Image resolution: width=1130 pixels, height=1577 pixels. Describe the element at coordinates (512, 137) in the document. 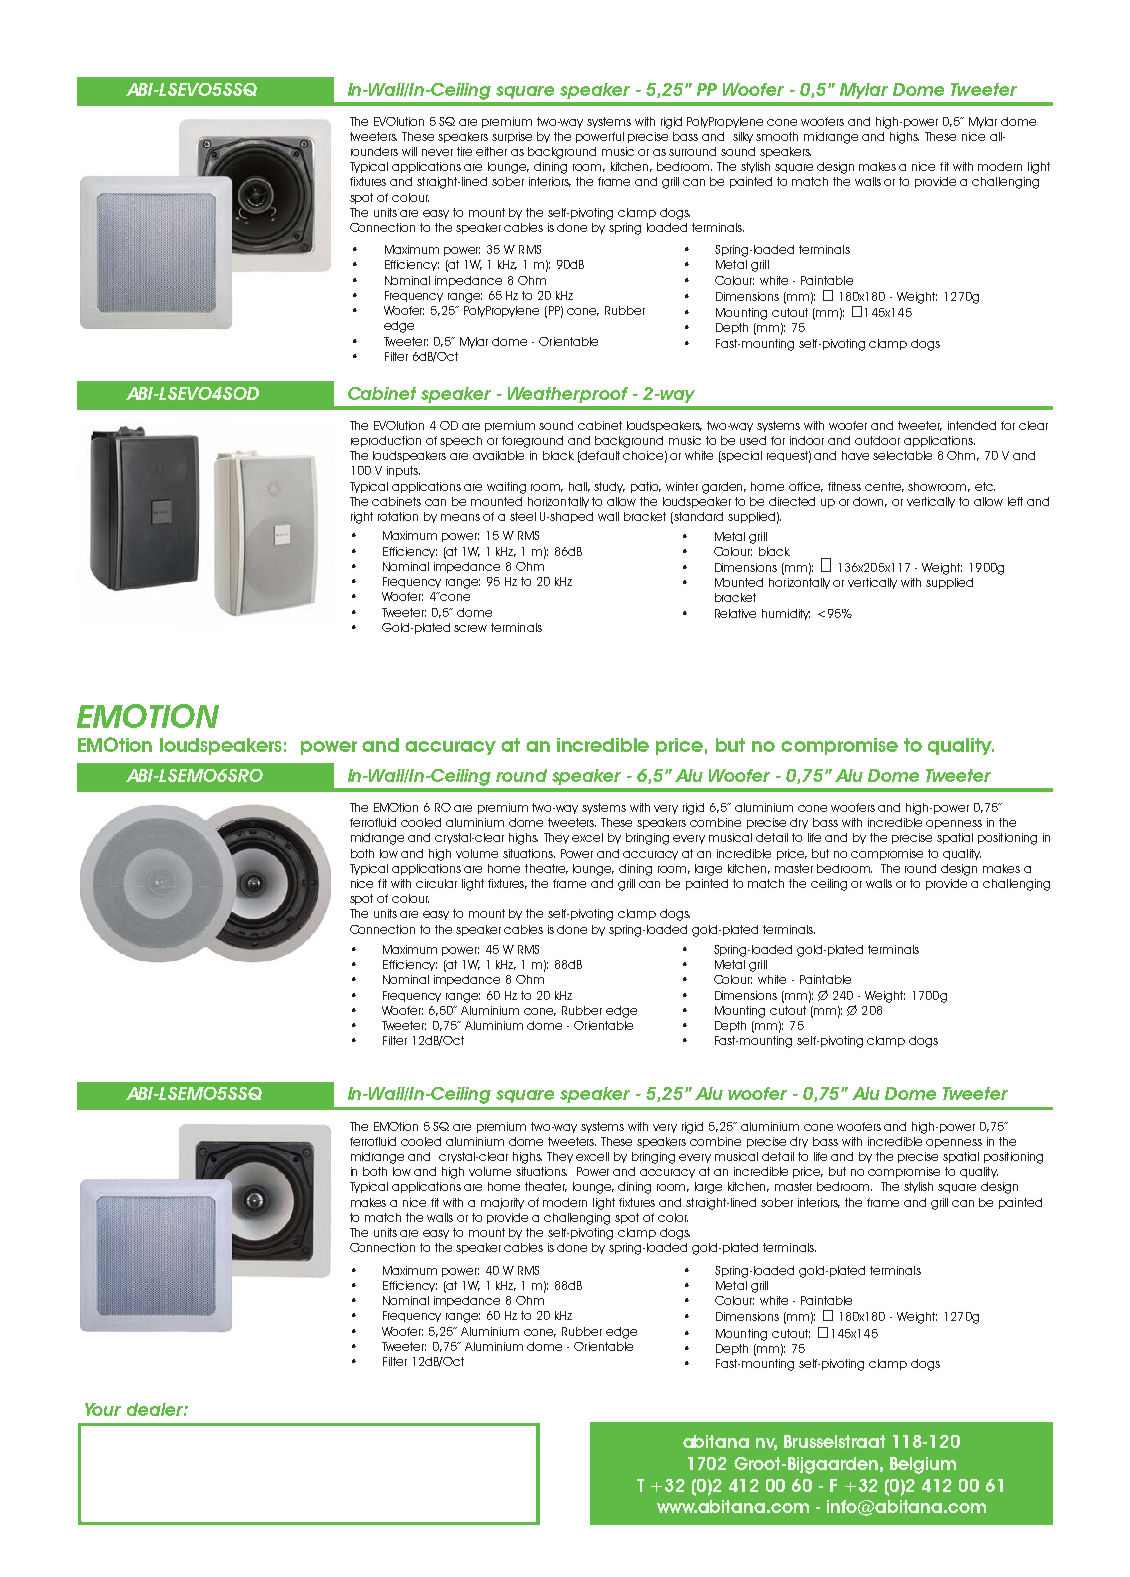

I see `surprise` at that location.
